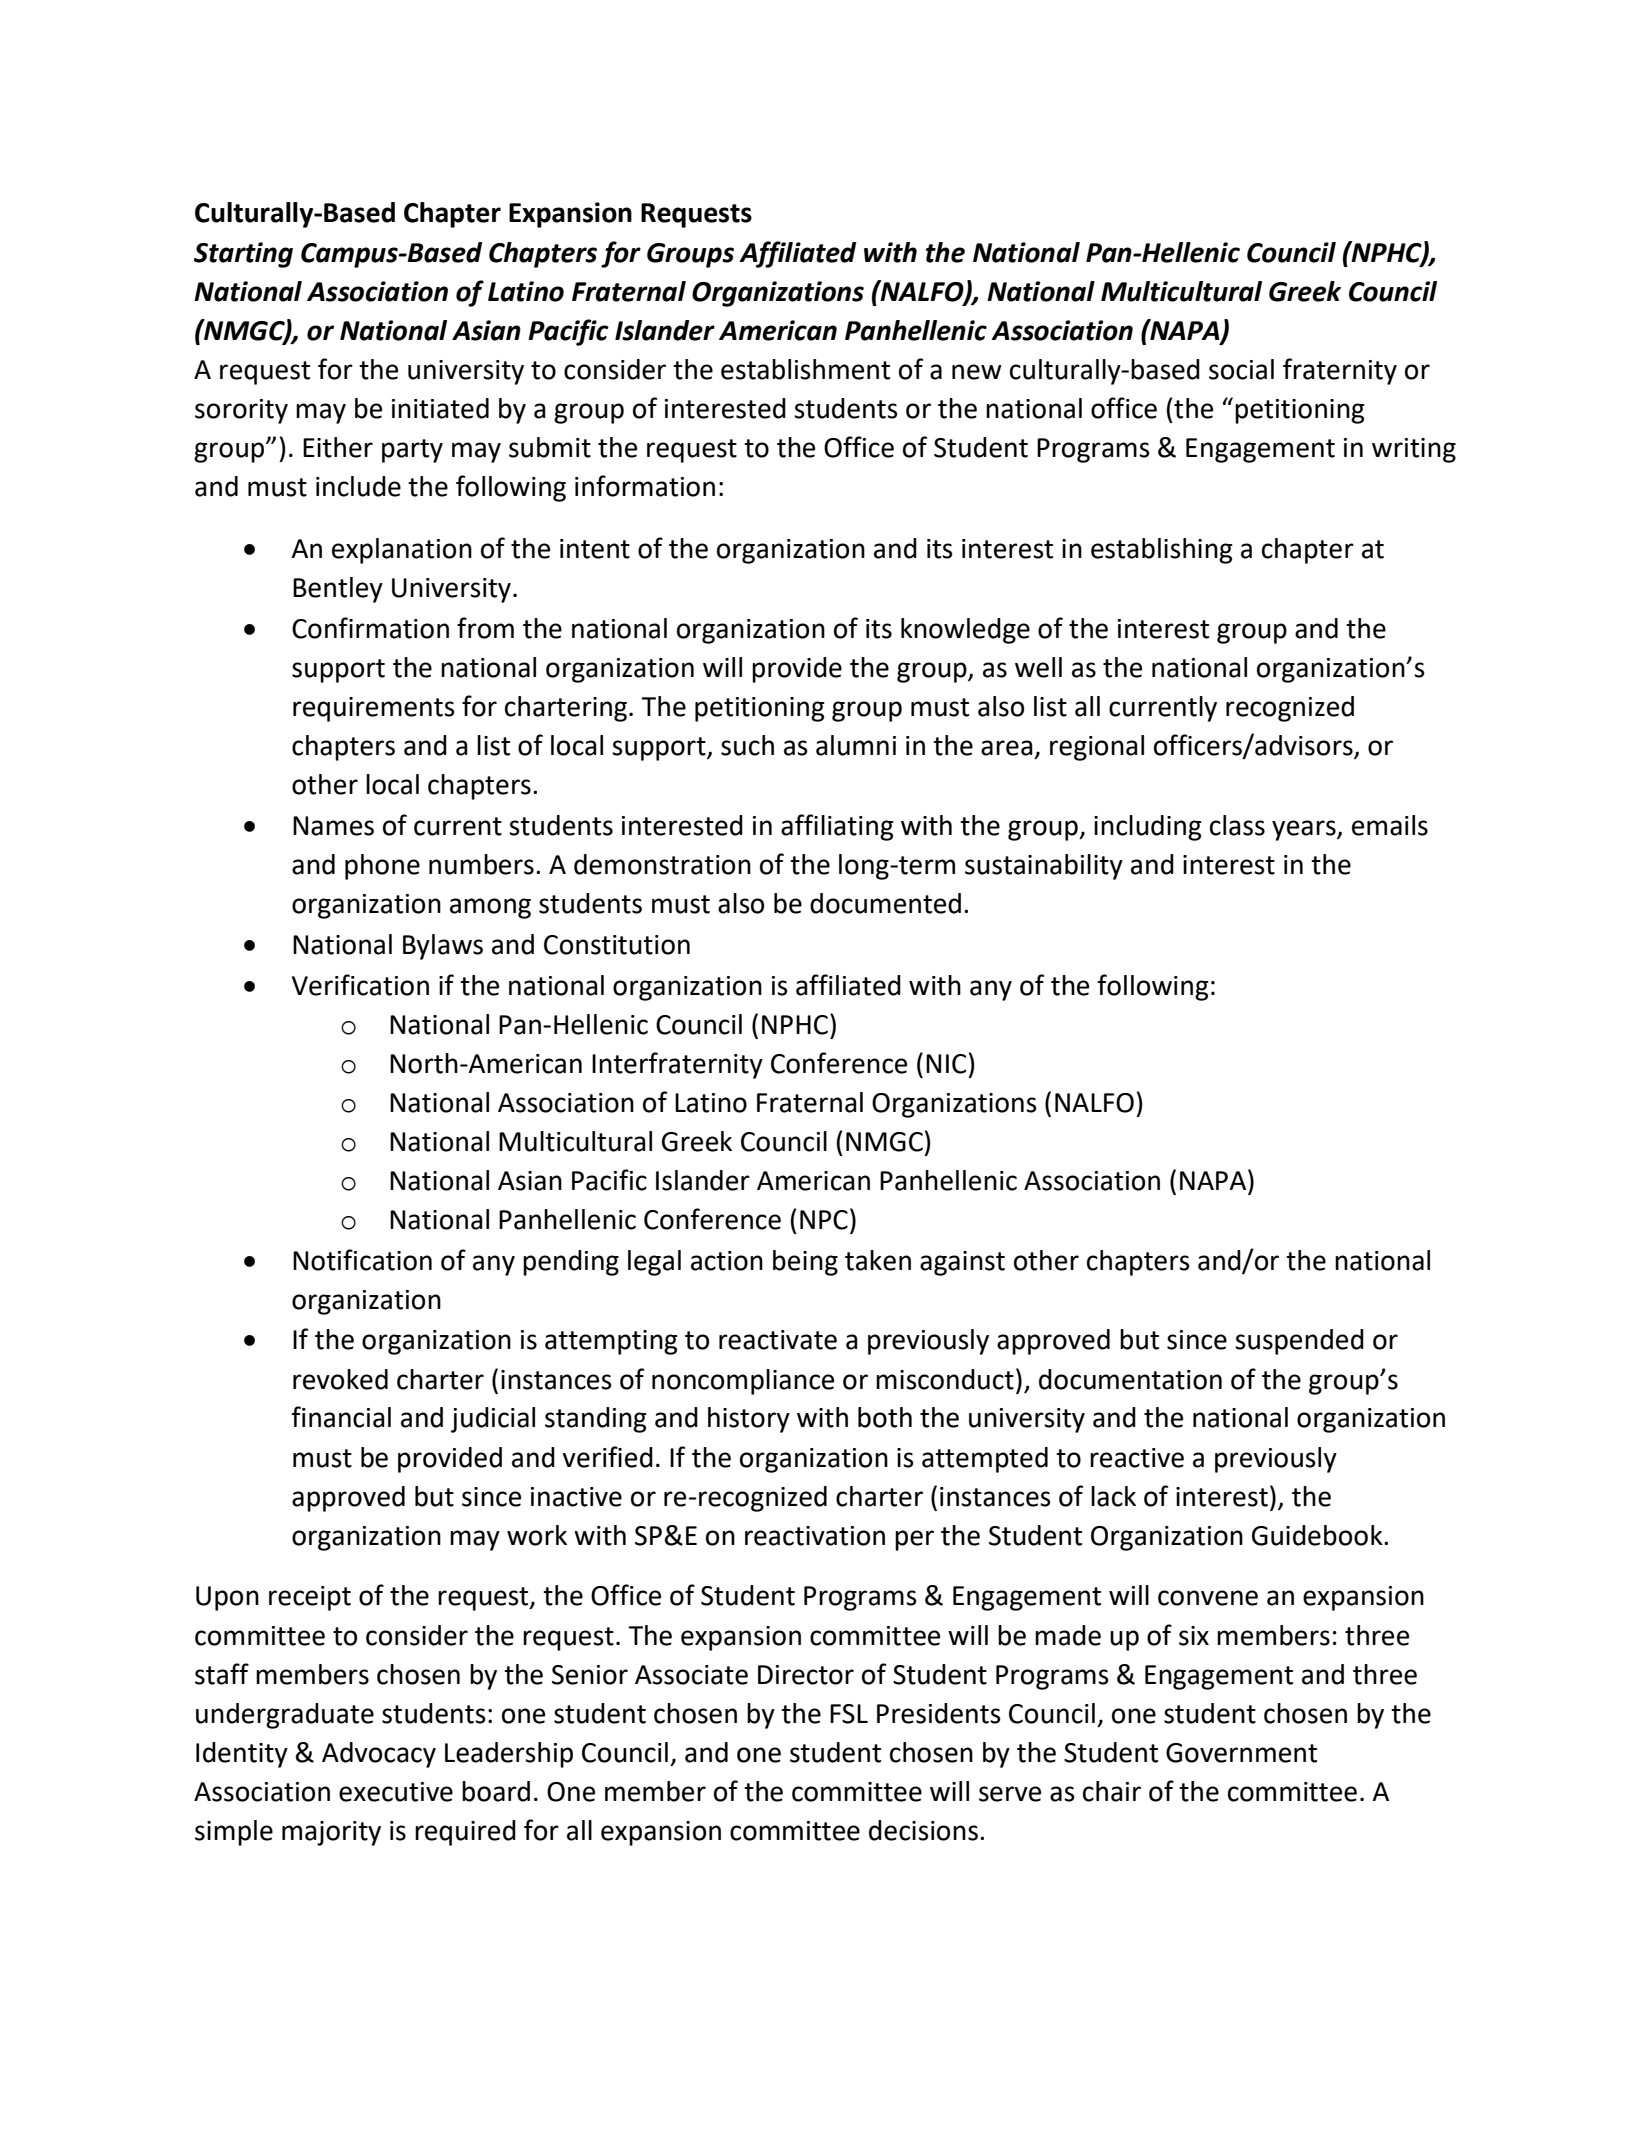 This screenshot has height=2136, width=1651. What do you see at coordinates (1241, 369) in the screenshot?
I see `social` at bounding box center [1241, 369].
